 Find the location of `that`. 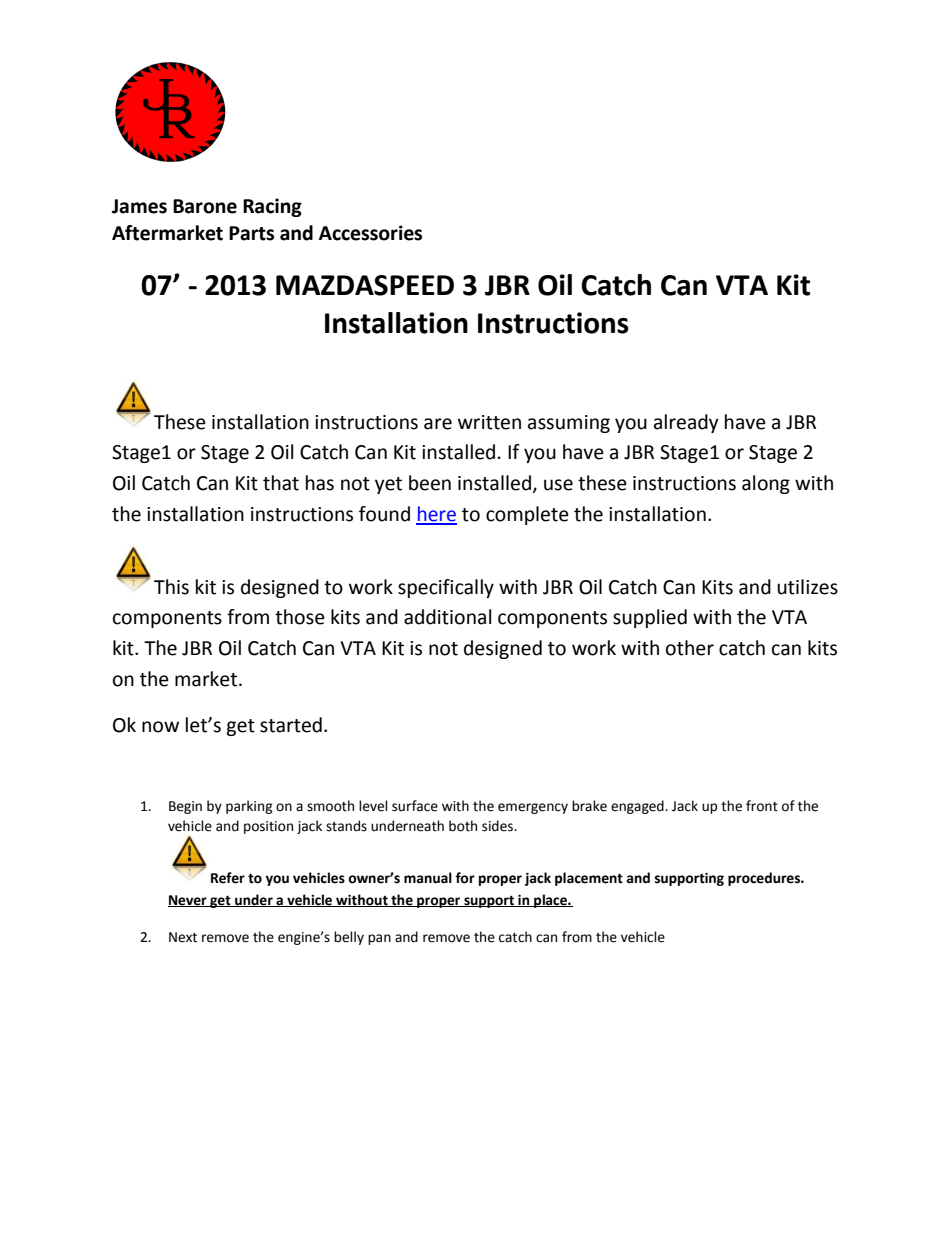

that is located at coordinates (281, 483).
